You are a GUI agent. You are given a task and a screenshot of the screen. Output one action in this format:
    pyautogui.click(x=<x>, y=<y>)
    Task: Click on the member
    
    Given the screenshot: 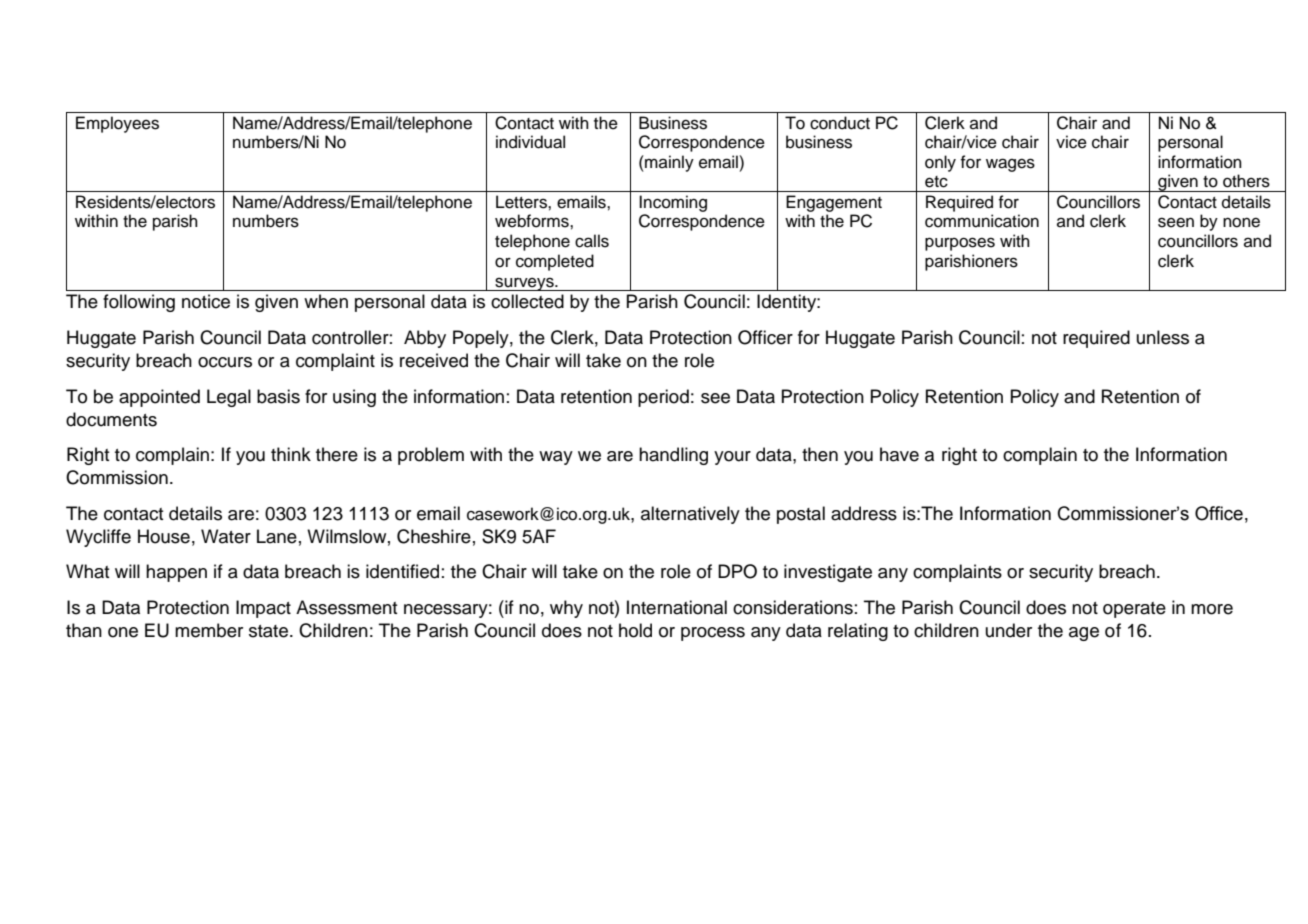 What is the action you would take?
    pyautogui.click(x=209, y=630)
